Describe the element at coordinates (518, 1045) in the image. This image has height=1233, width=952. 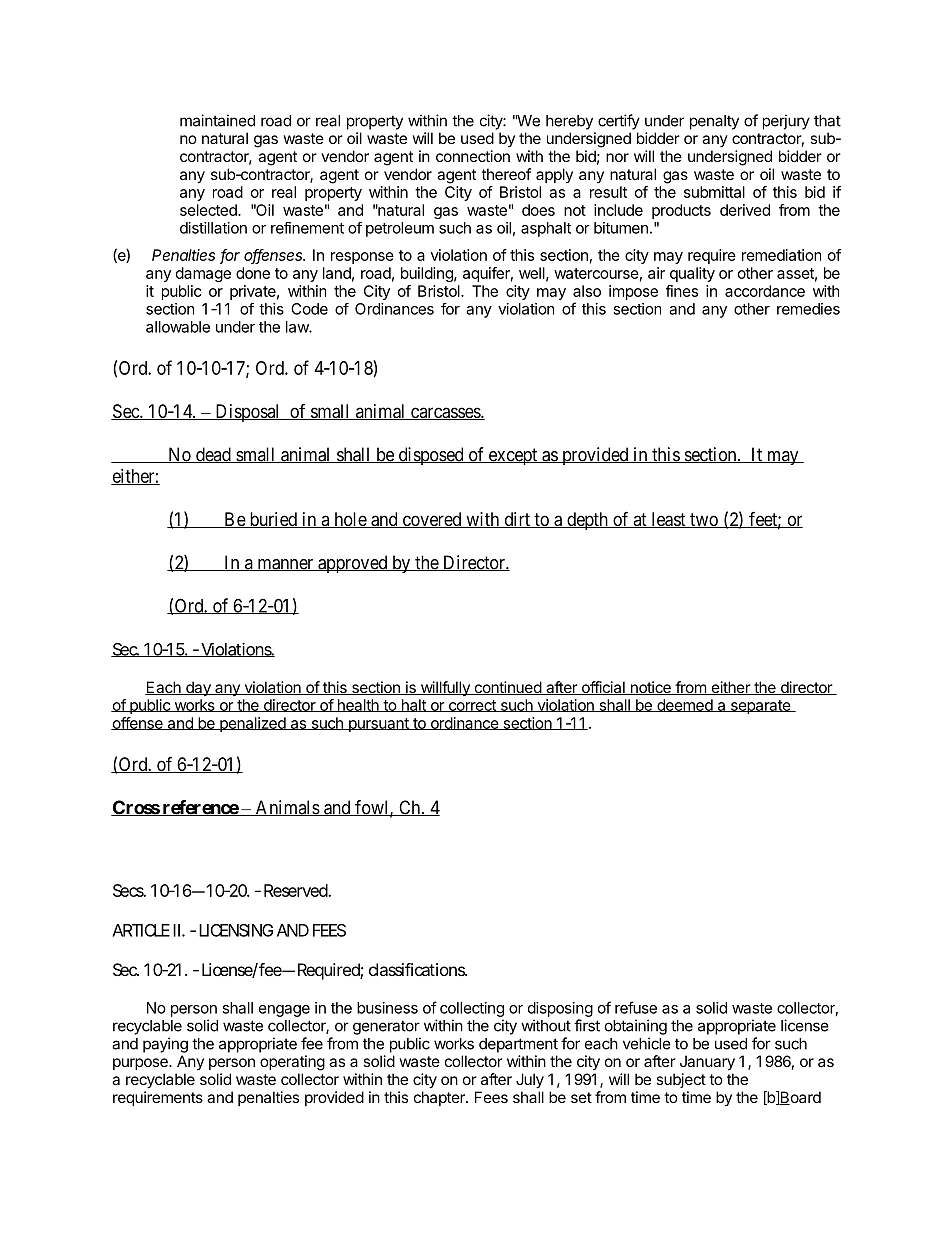
I see `department` at that location.
